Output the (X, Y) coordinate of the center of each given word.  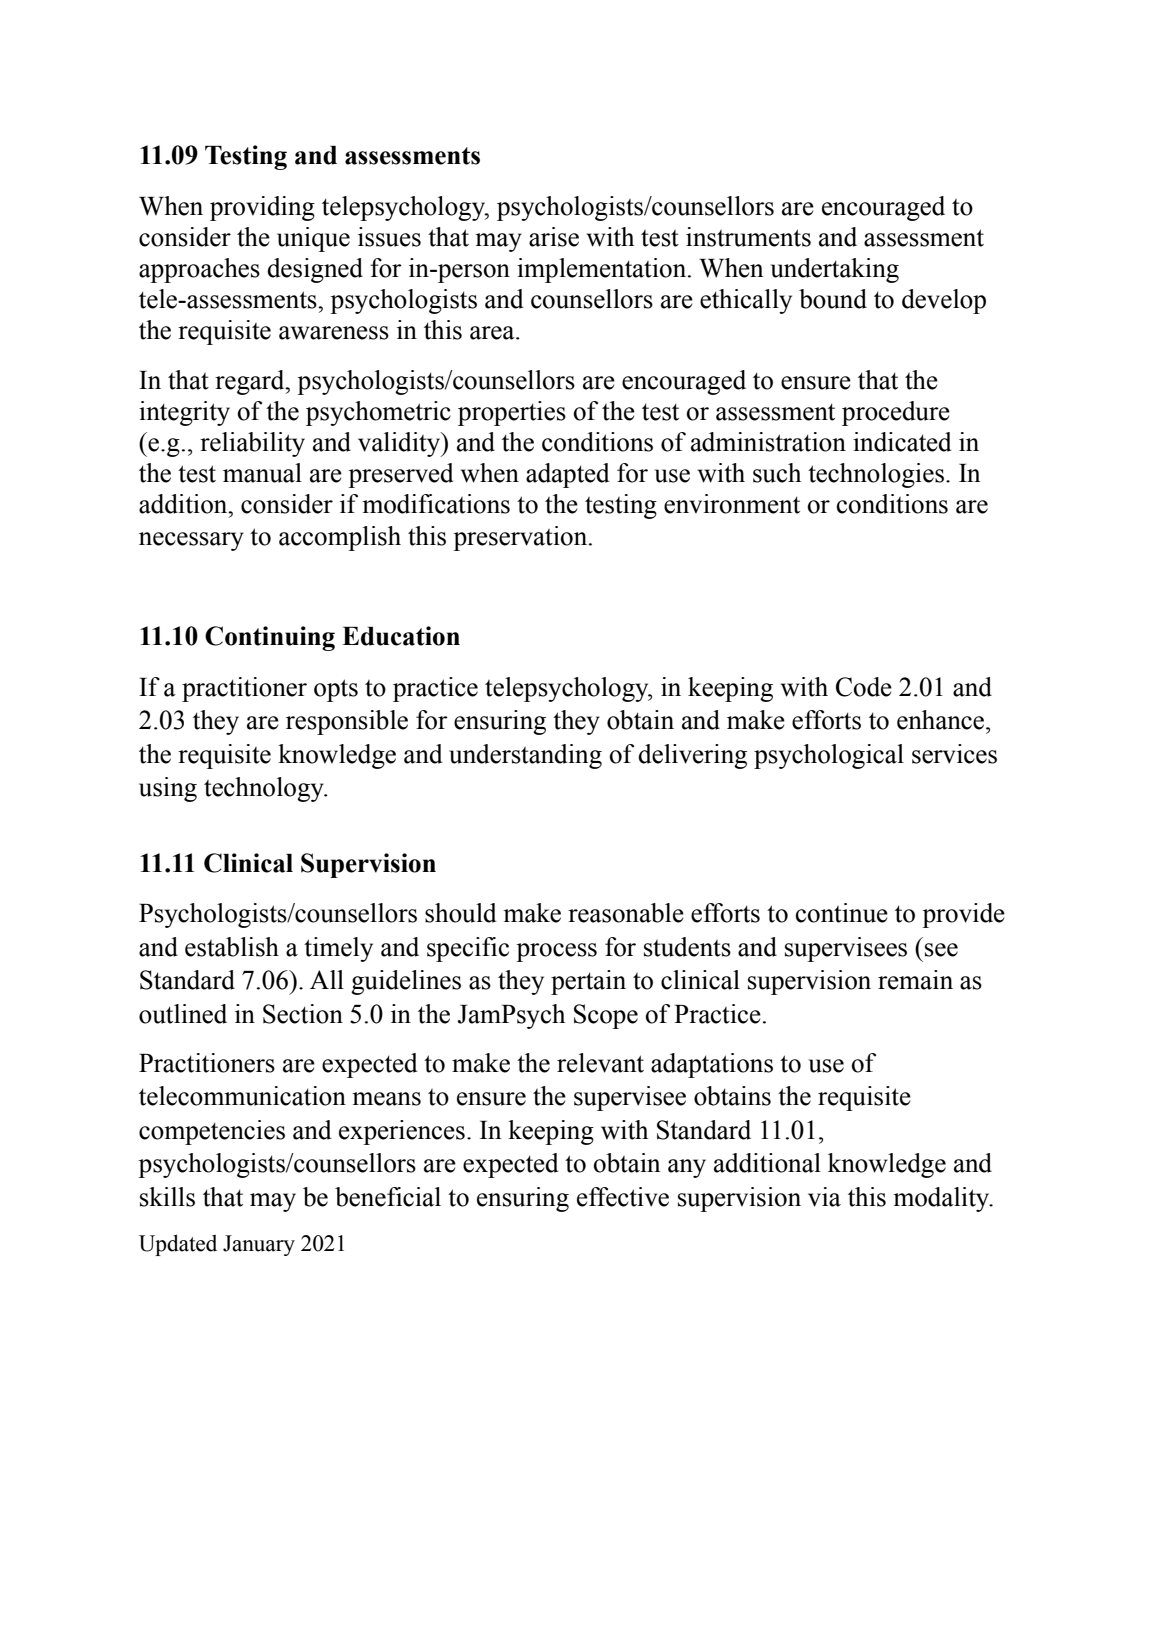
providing (262, 208)
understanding (525, 756)
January (259, 1245)
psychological (829, 756)
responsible (347, 722)
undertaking (835, 270)
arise (554, 237)
